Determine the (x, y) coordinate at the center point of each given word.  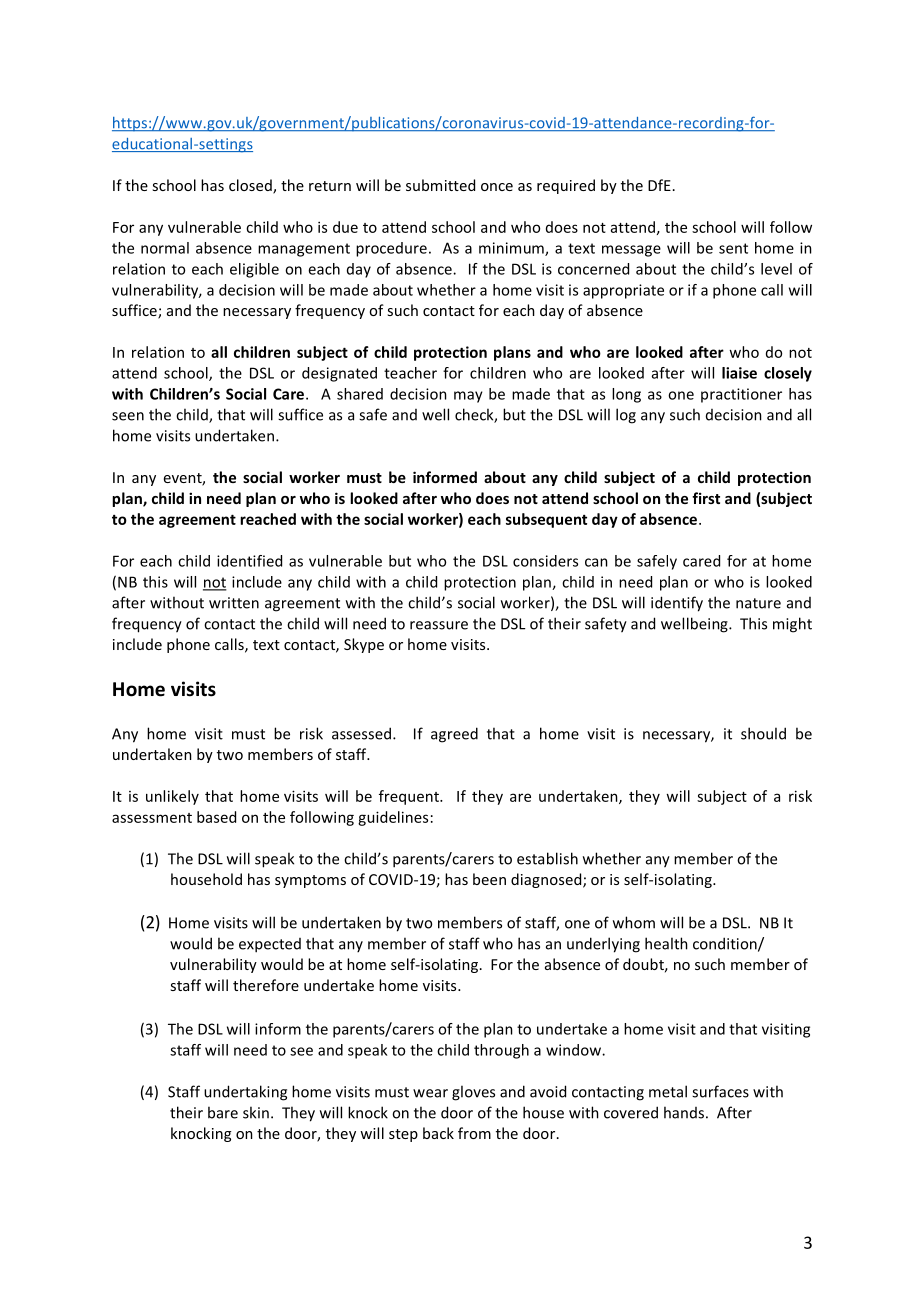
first (706, 498)
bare (223, 1112)
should (763, 733)
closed (251, 186)
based (216, 817)
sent (733, 248)
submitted (440, 185)
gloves (473, 1093)
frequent (410, 797)
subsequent (546, 520)
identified (249, 561)
